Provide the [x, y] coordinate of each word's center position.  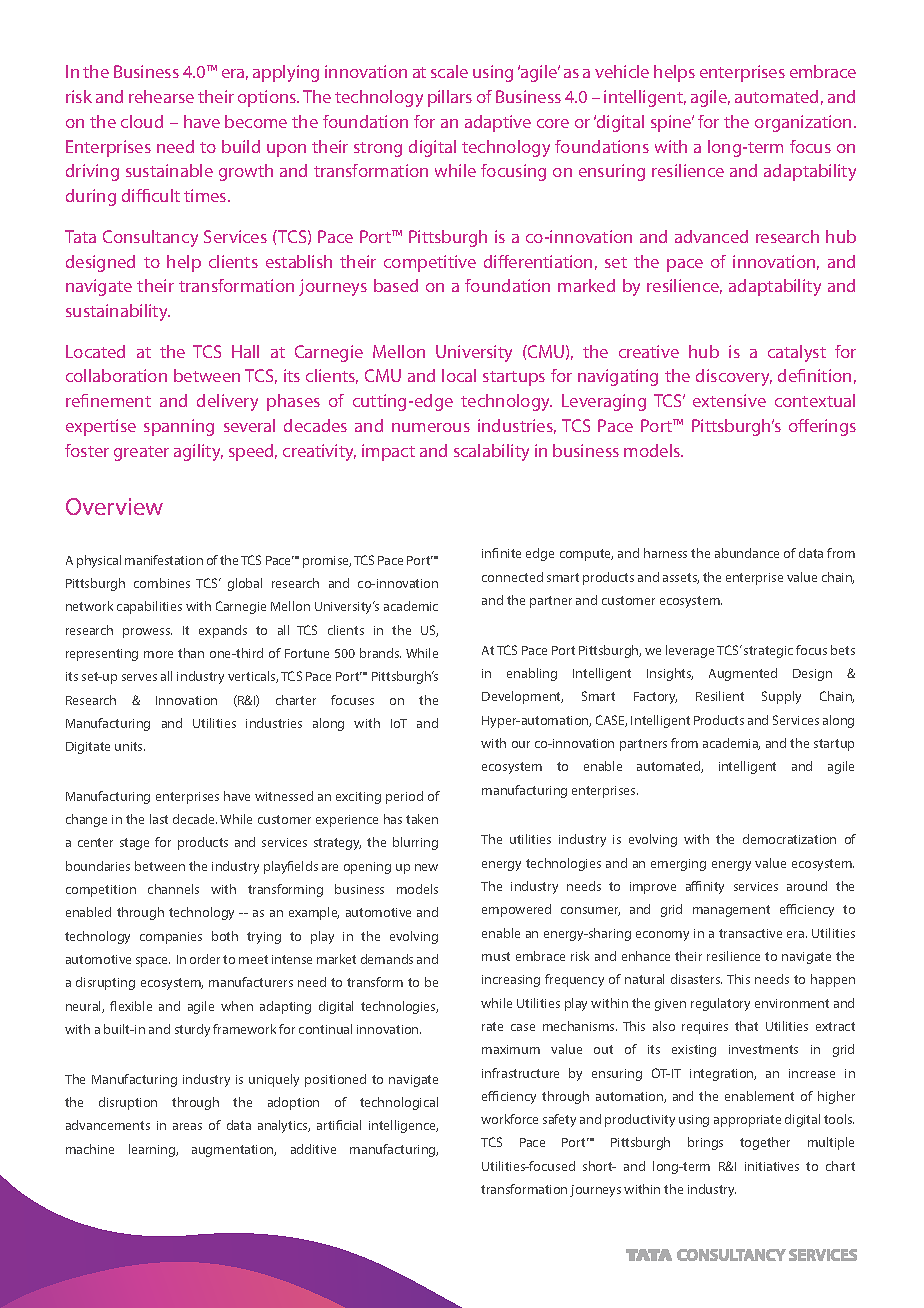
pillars [450, 98]
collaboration [116, 375]
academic [411, 606]
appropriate [747, 1121]
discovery [734, 377]
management [731, 911]
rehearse [161, 96]
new [426, 867]
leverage [690, 651]
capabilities [149, 607]
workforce [509, 1119]
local [459, 375]
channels [173, 889]
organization [803, 123]
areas [187, 1126]
